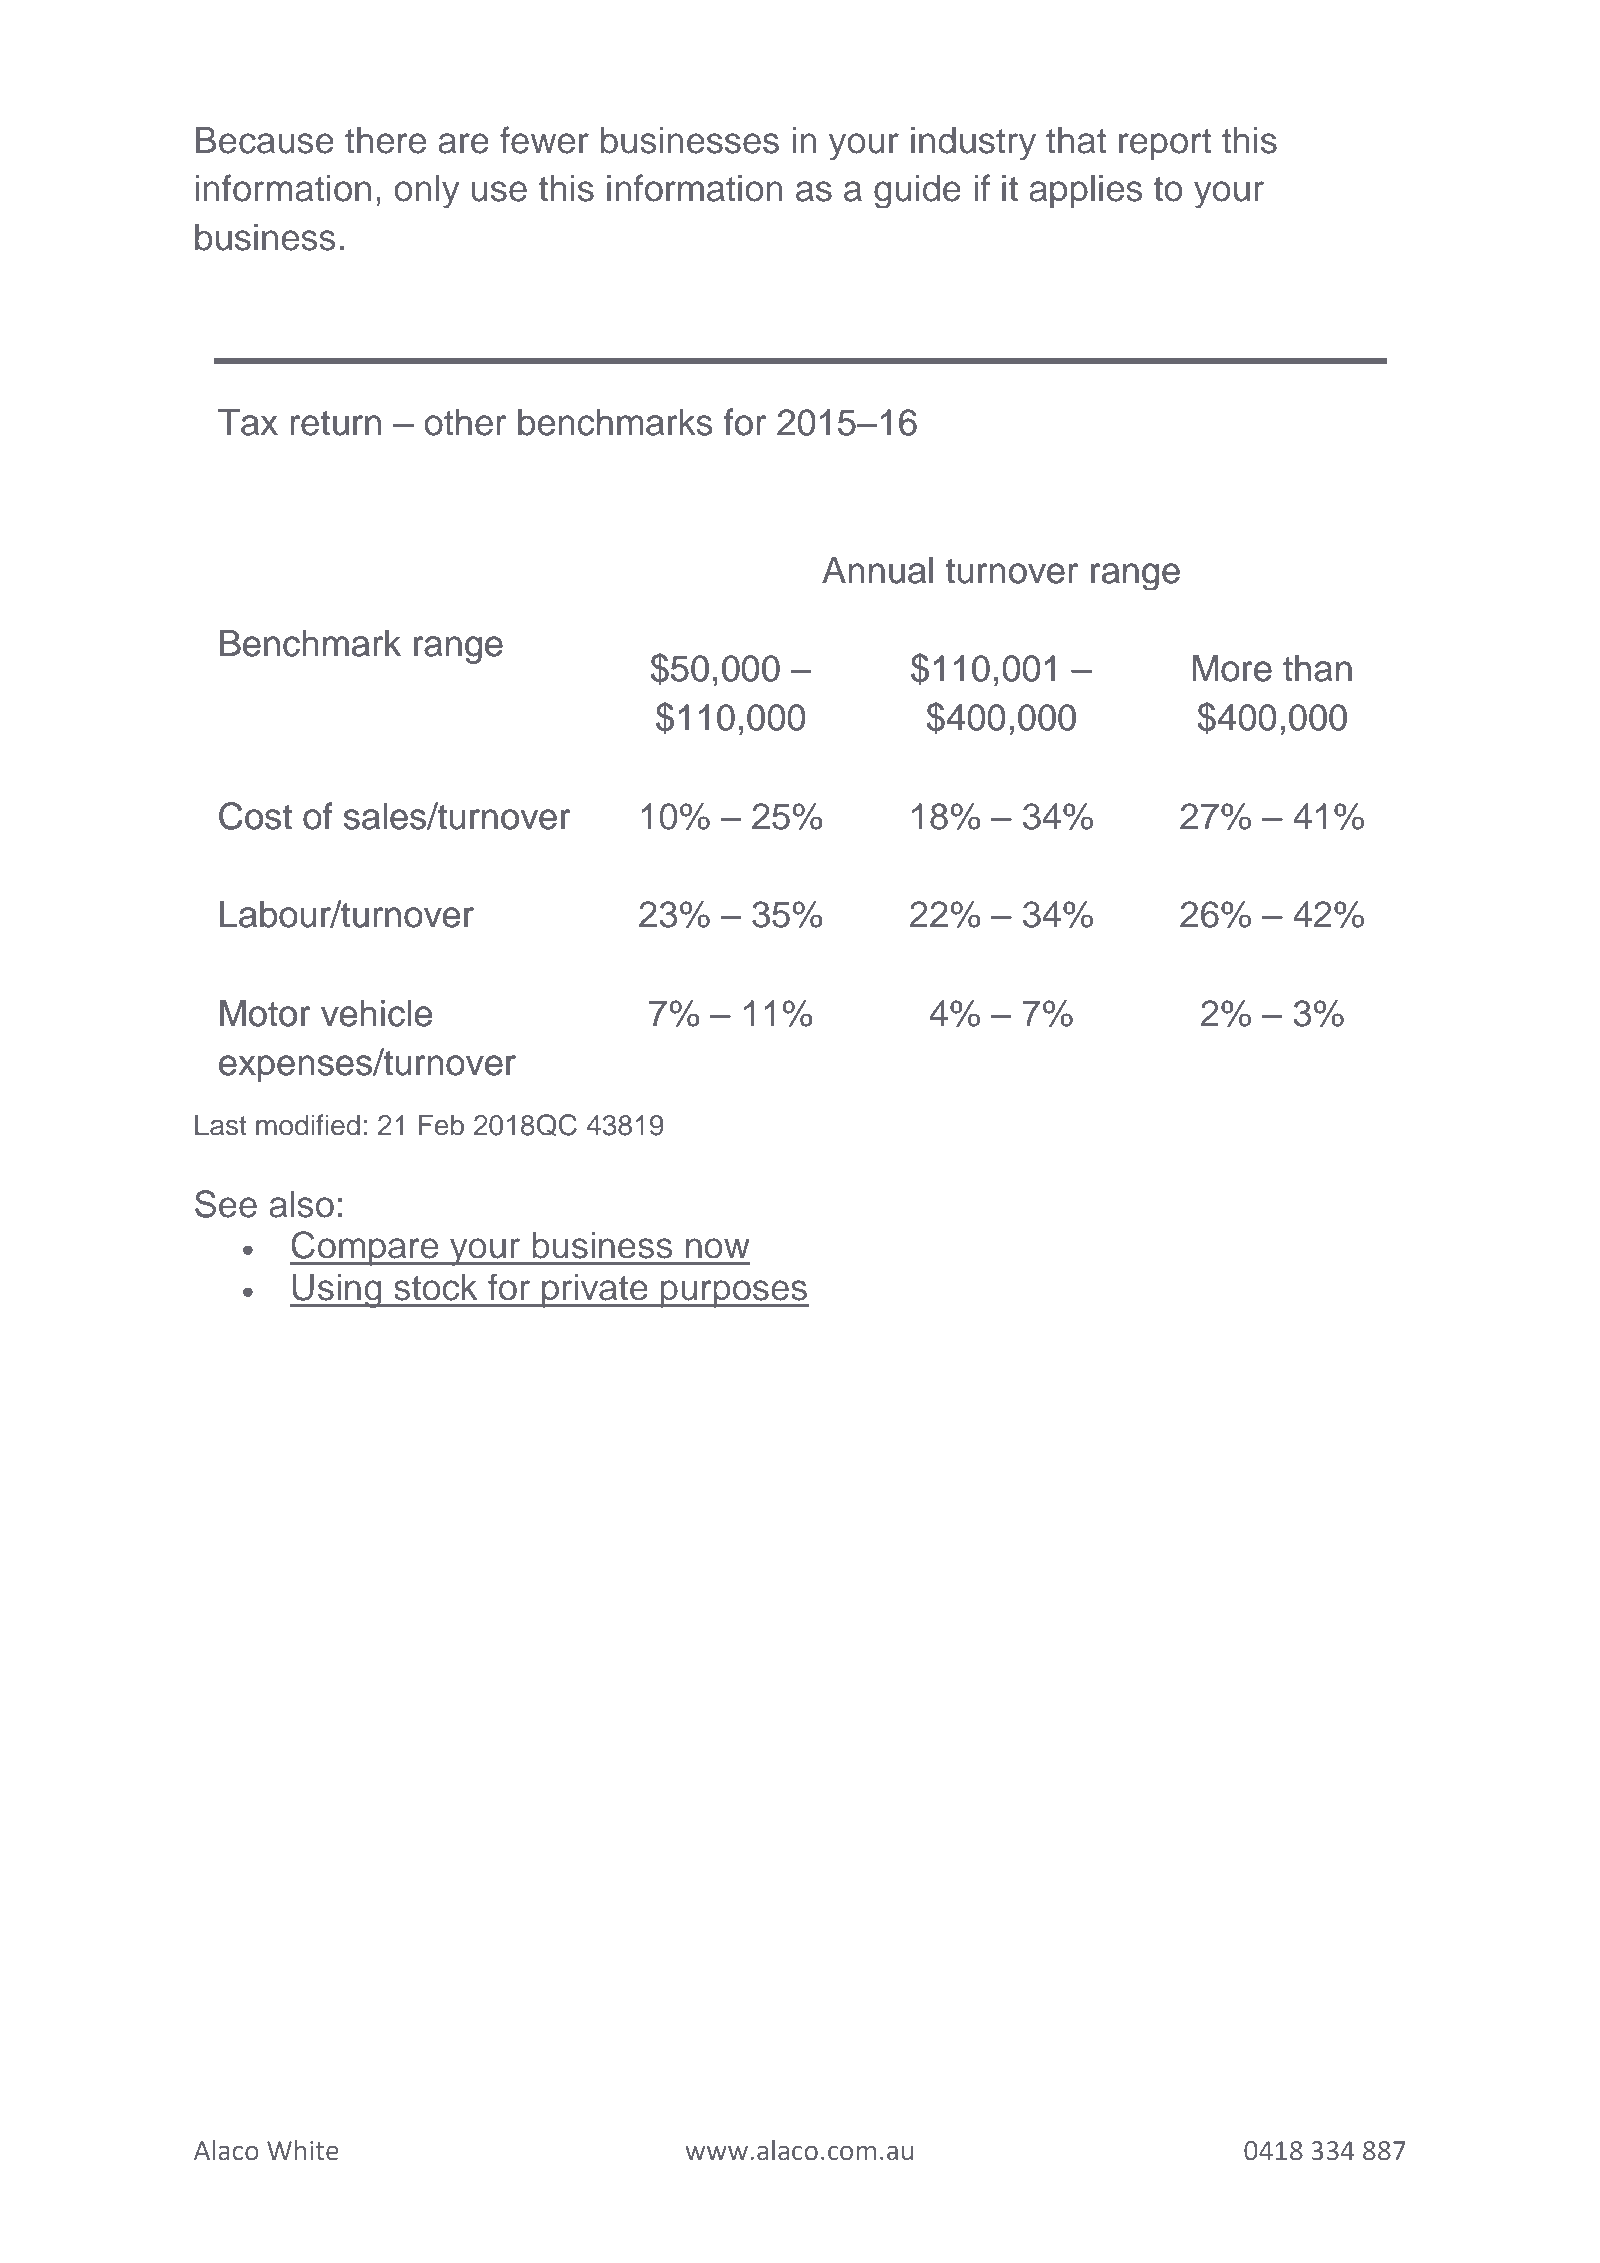 The width and height of the screenshot is (1600, 2263). I want to click on there, so click(385, 140).
